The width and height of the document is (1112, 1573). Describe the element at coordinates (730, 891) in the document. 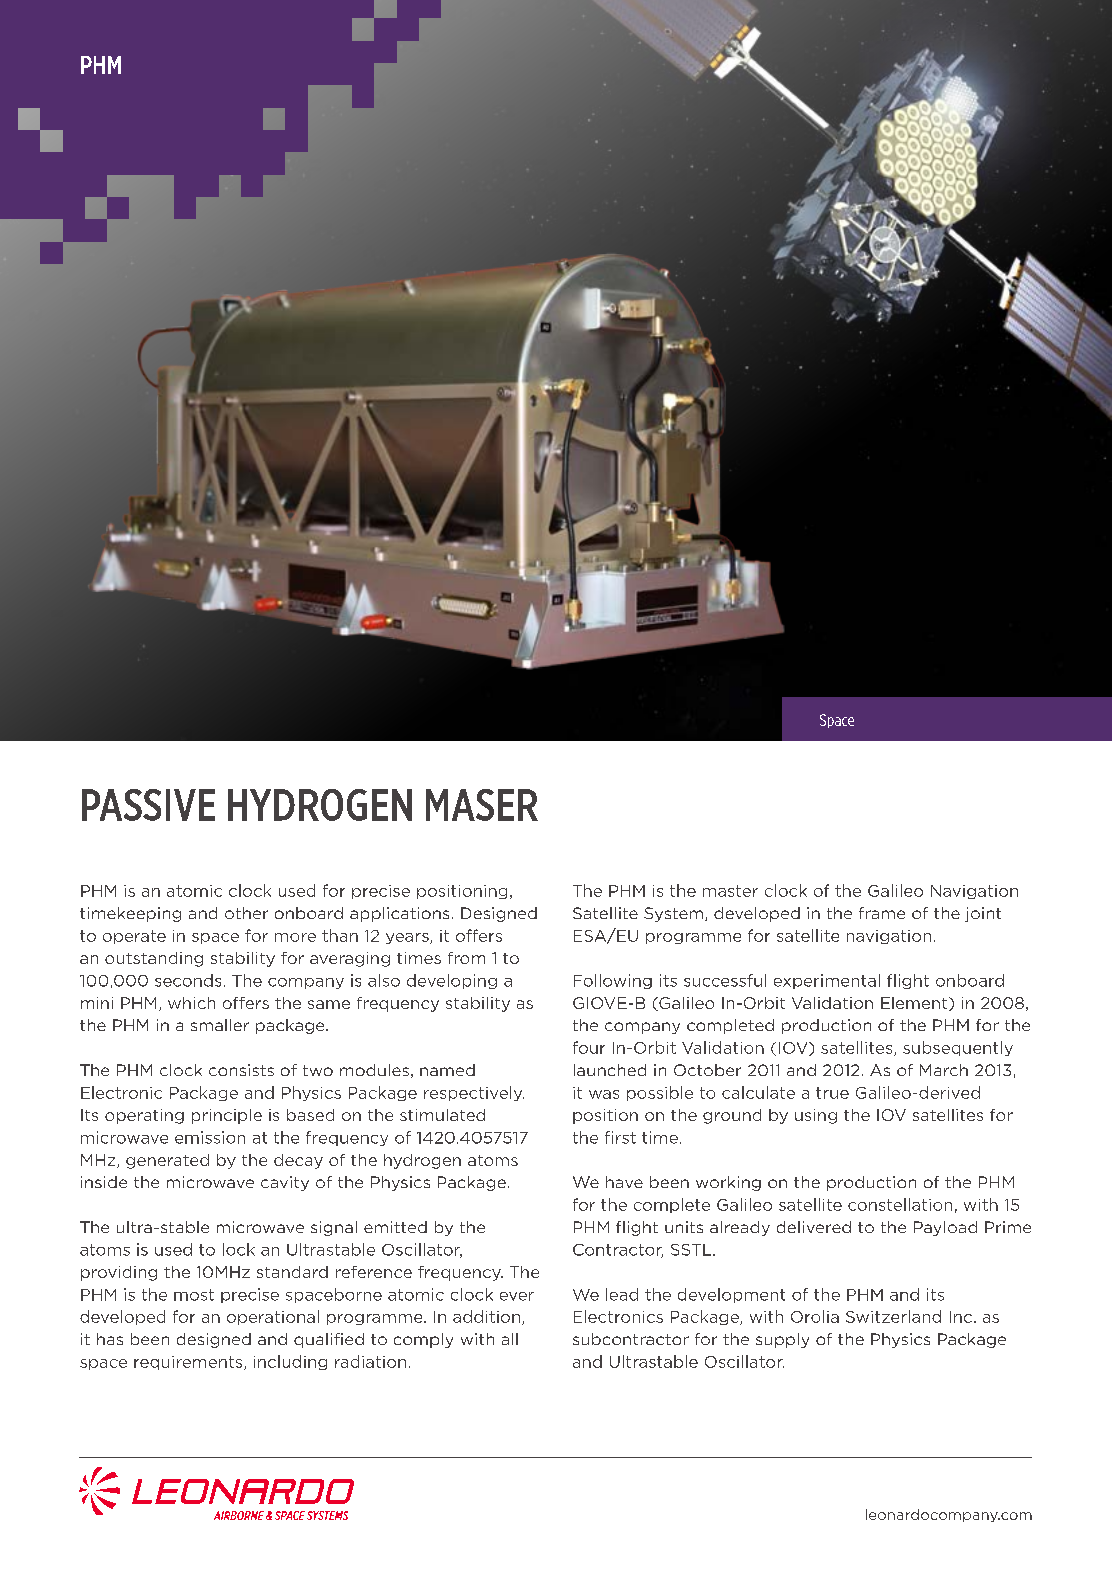

I see `master` at that location.
